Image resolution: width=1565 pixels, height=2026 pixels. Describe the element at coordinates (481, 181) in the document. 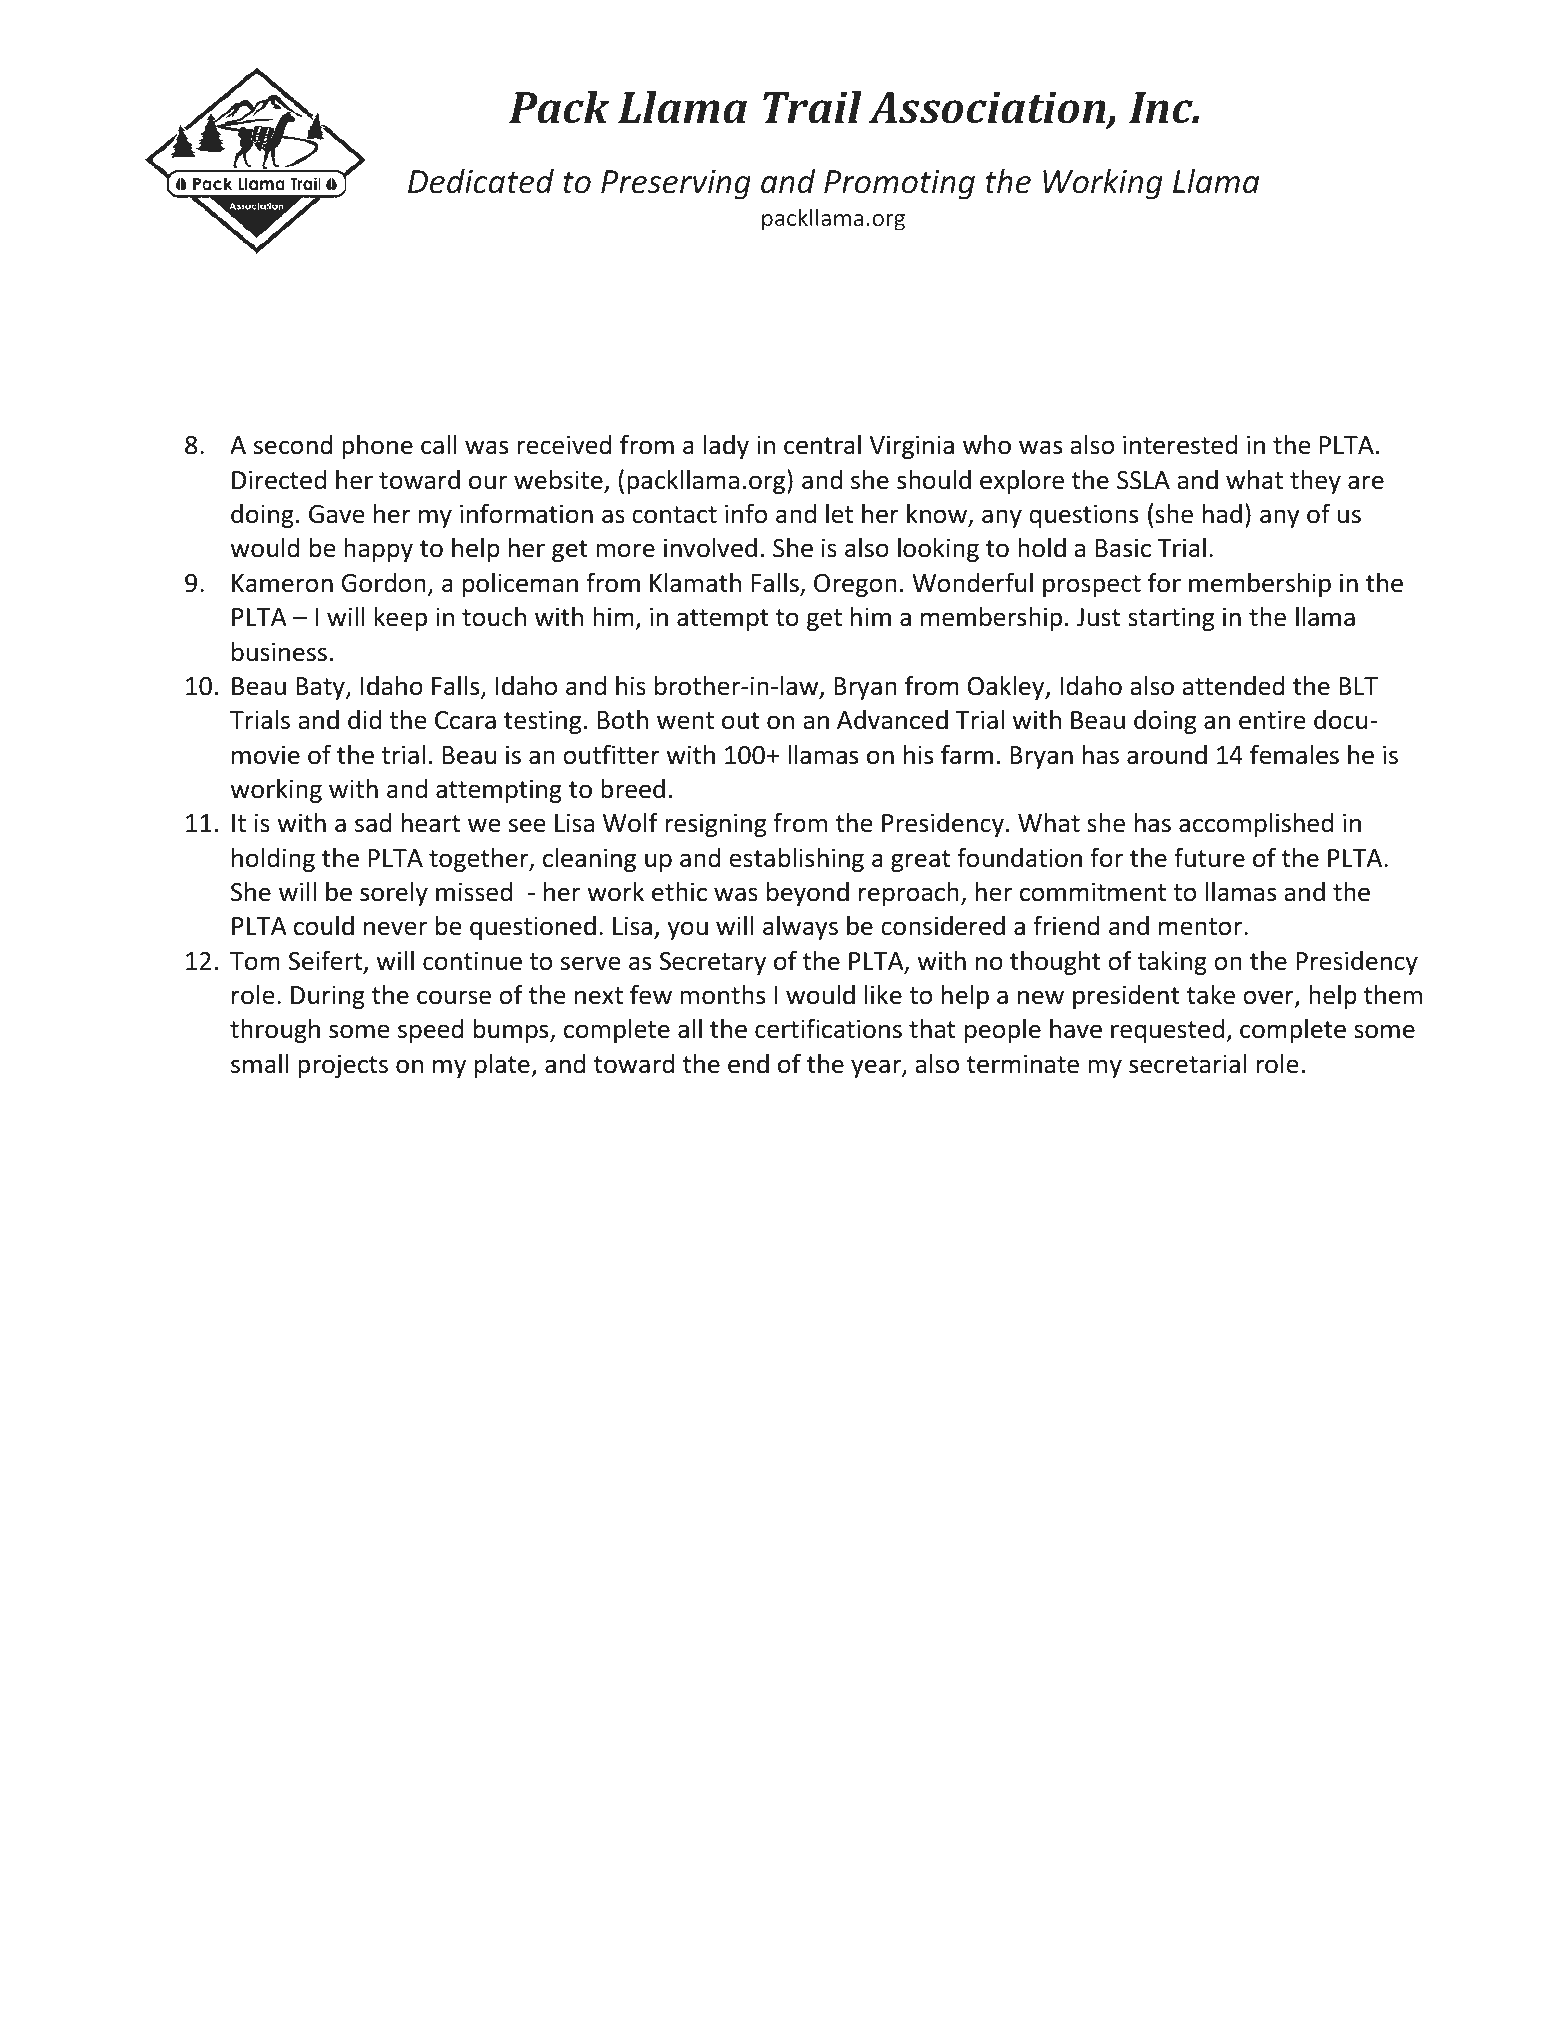

I see `Dedicated` at that location.
